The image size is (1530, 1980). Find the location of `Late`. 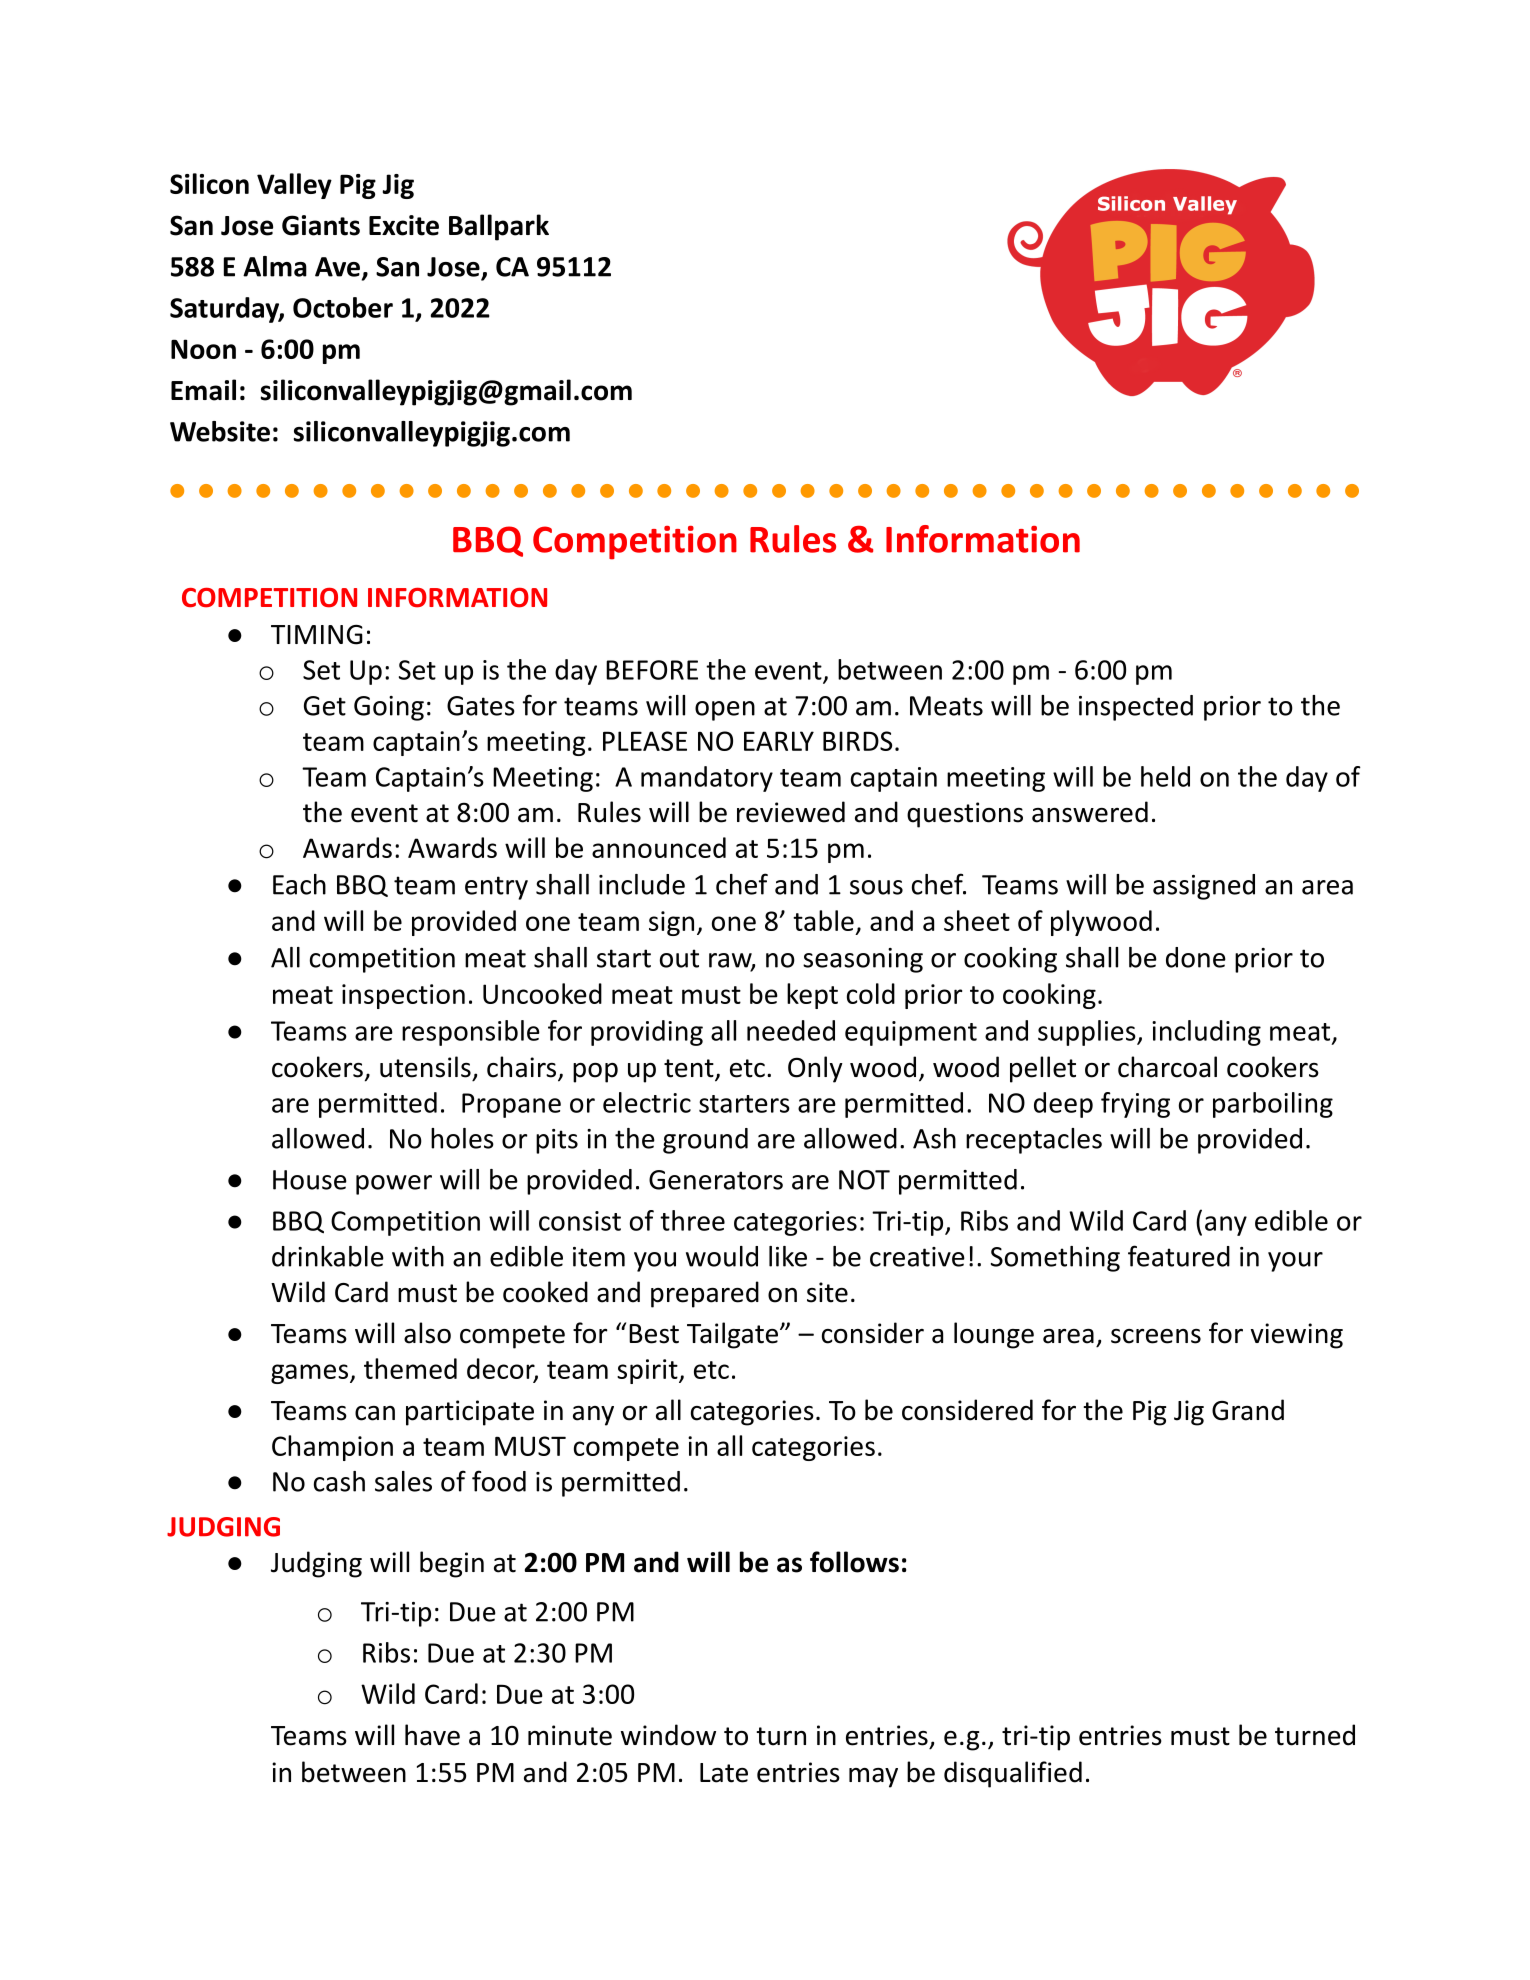

Late is located at coordinates (724, 1773).
